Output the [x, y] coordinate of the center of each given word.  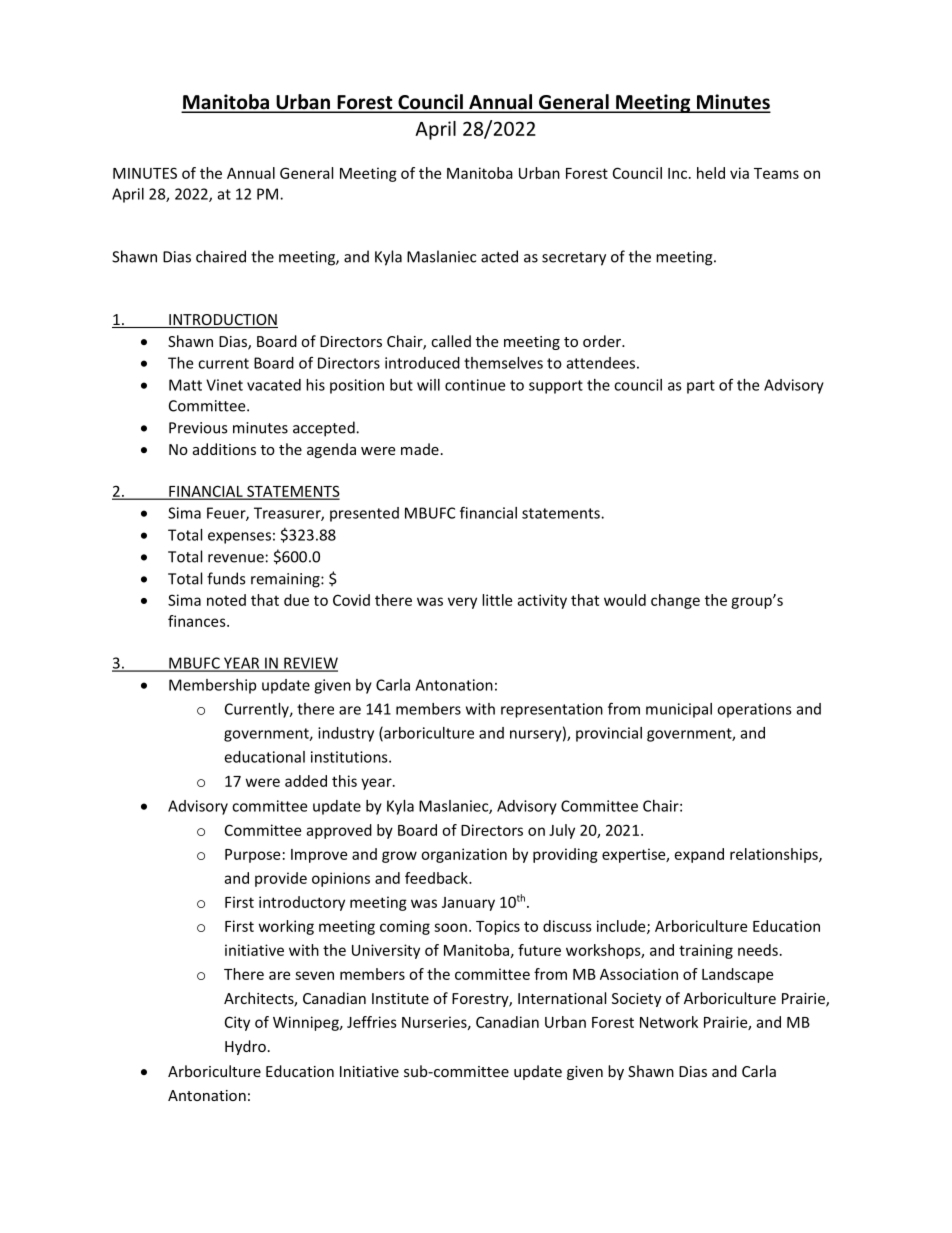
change [675, 601]
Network [669, 1022]
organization [464, 855]
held [711, 173]
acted [499, 256]
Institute [400, 998]
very [462, 603]
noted [226, 600]
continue [475, 385]
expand [699, 855]
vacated [274, 385]
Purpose [252, 856]
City [237, 1023]
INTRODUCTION [222, 321]
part [701, 387]
